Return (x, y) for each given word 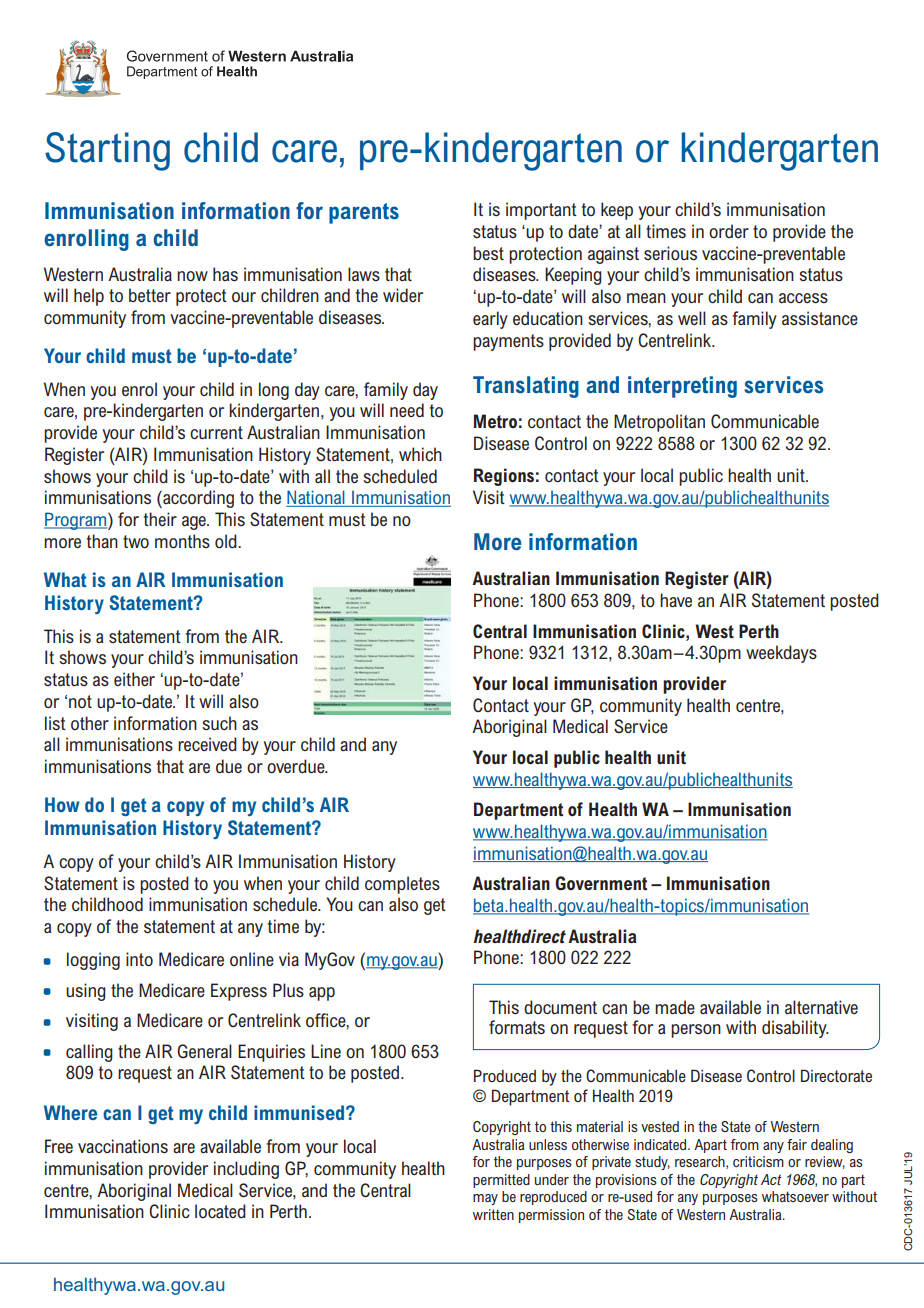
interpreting (682, 387)
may (485, 1199)
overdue (297, 766)
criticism (758, 1161)
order (729, 231)
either (134, 679)
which (420, 454)
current (216, 432)
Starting (107, 151)
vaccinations (123, 1146)
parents (364, 213)
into (139, 959)
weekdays (781, 654)
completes (402, 885)
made (675, 1007)
